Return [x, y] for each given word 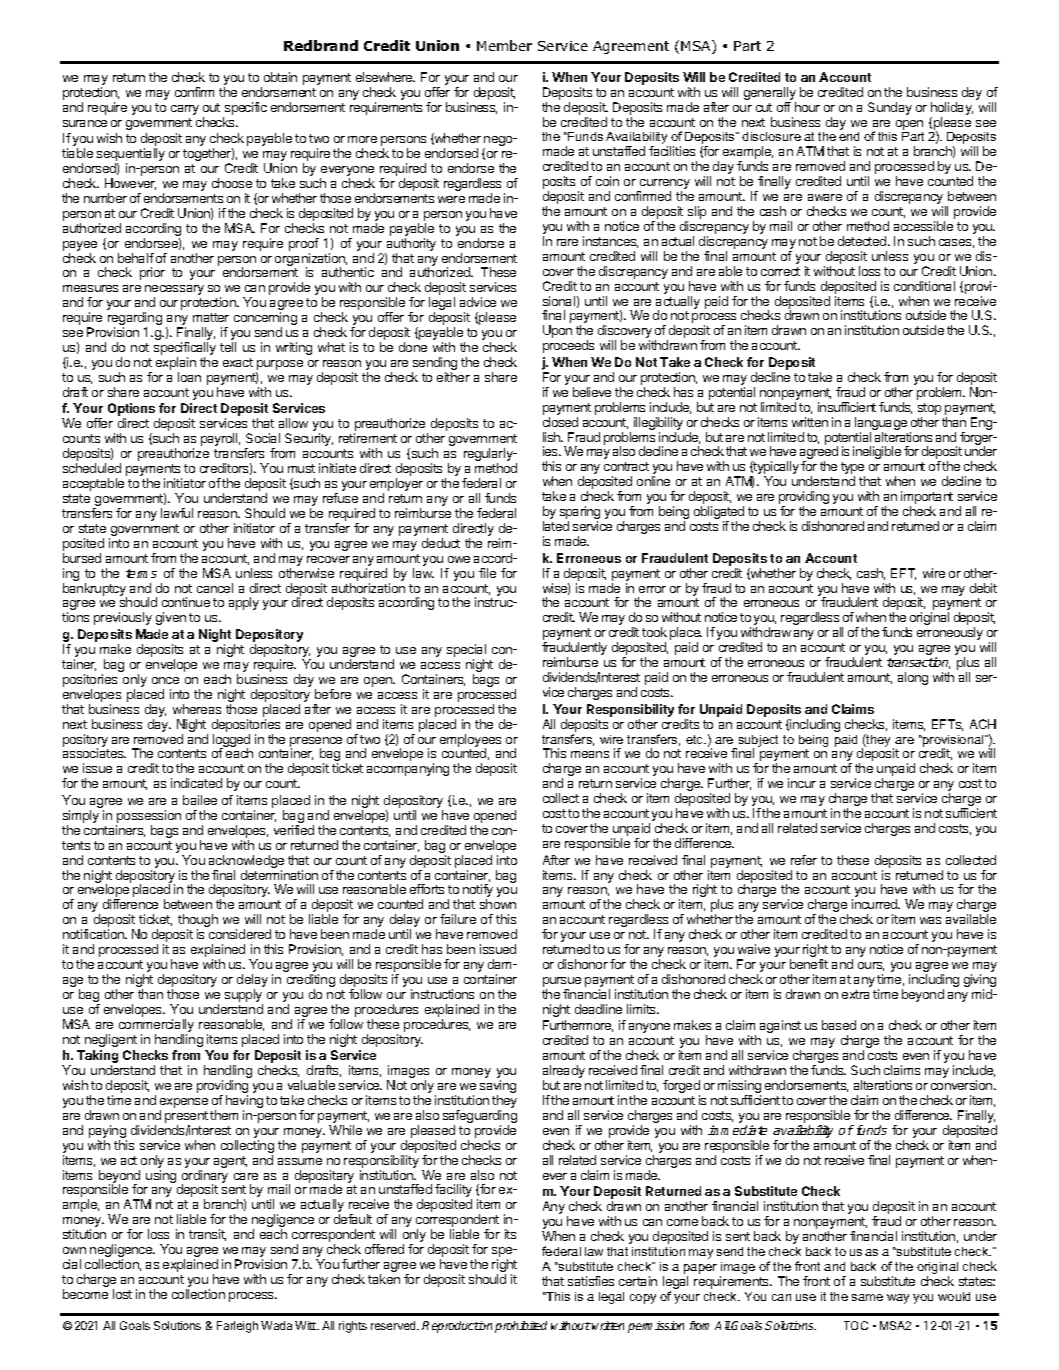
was [930, 920]
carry [185, 110]
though [198, 922]
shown [498, 904]
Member [504, 45]
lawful [177, 513]
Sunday [890, 108]
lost [122, 1294]
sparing [580, 514]
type [853, 469]
